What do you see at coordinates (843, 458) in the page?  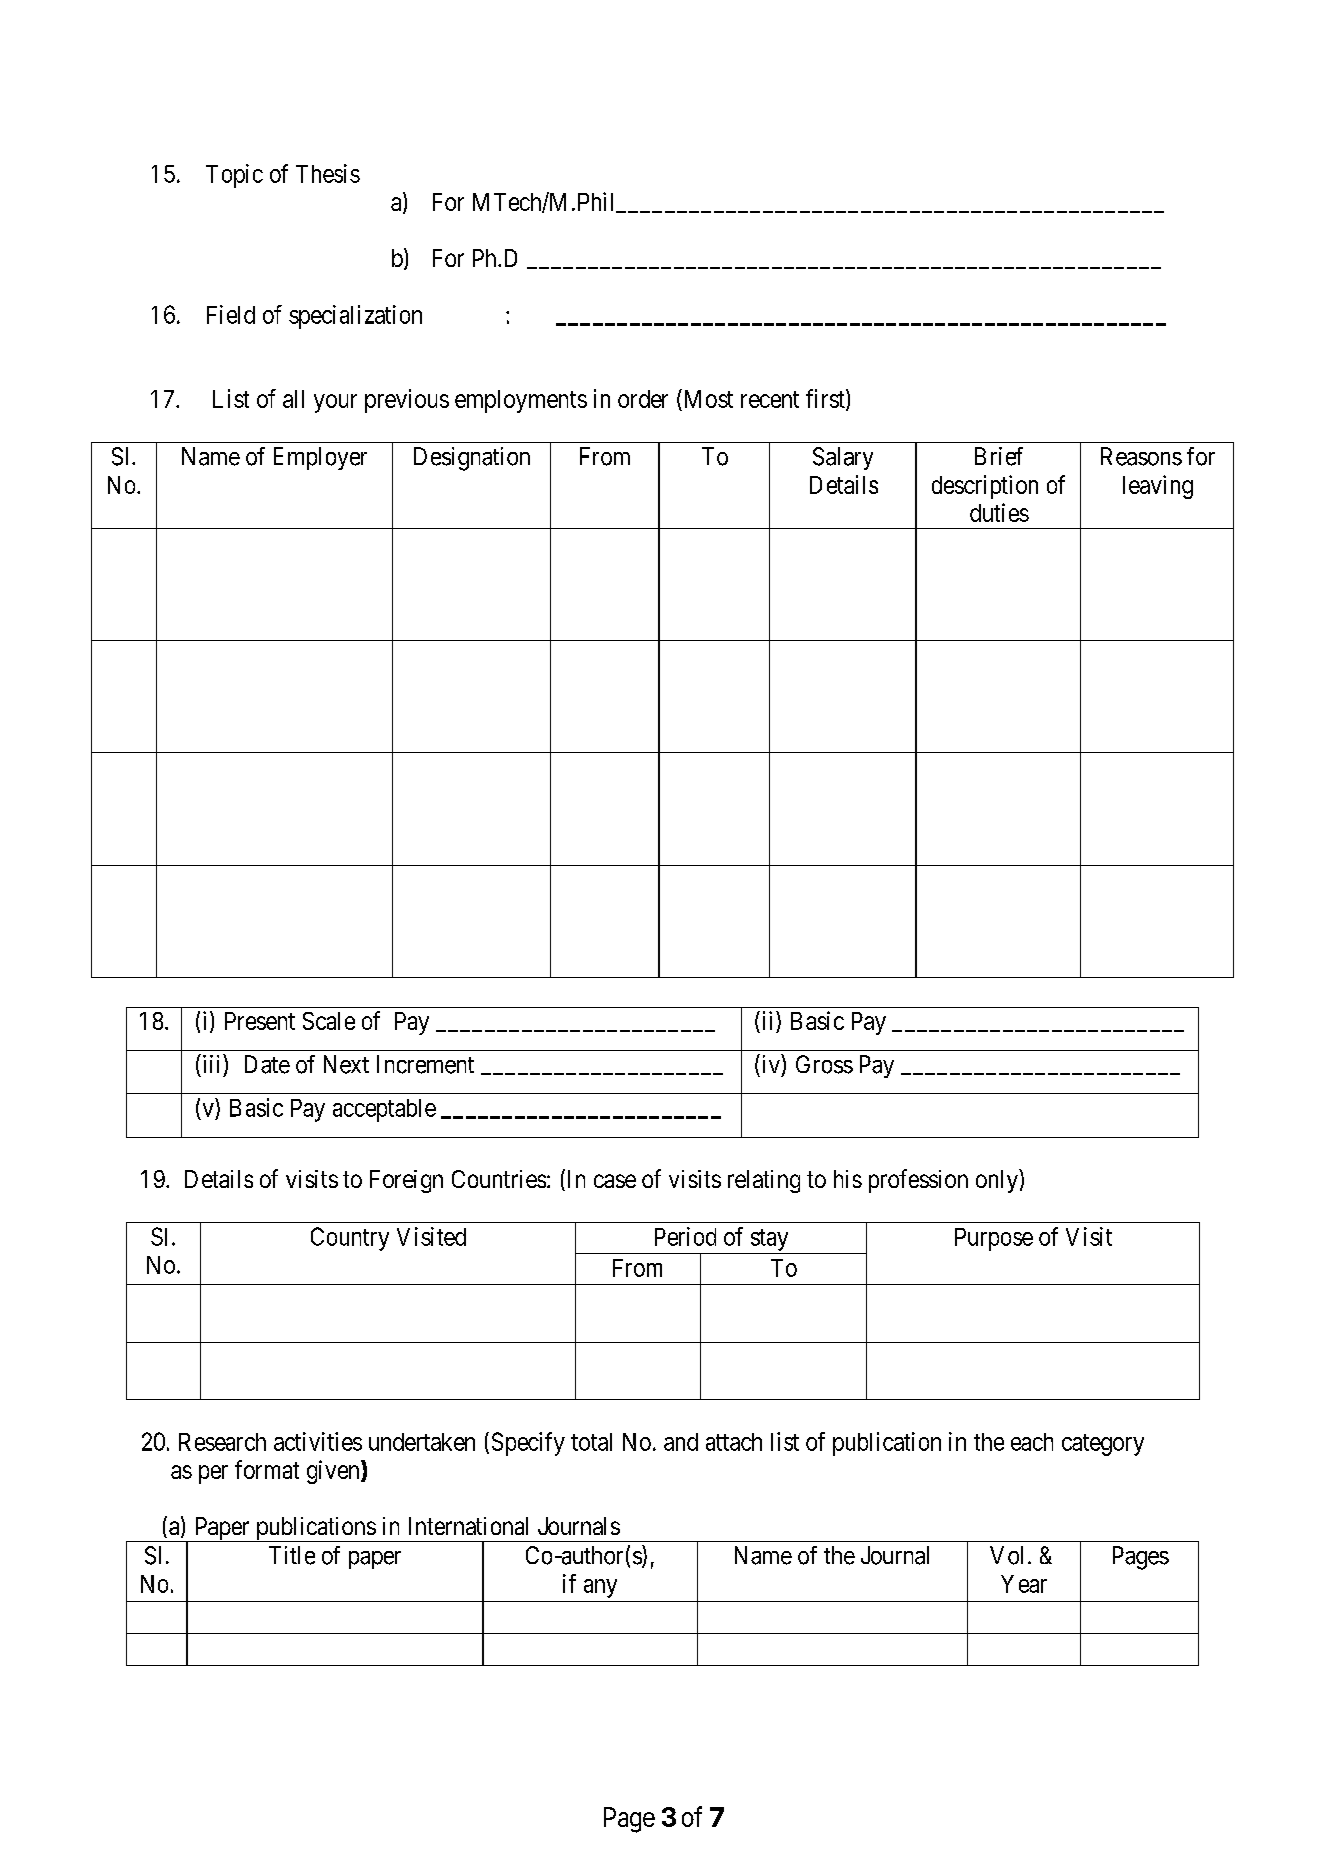 I see `Salary` at bounding box center [843, 458].
